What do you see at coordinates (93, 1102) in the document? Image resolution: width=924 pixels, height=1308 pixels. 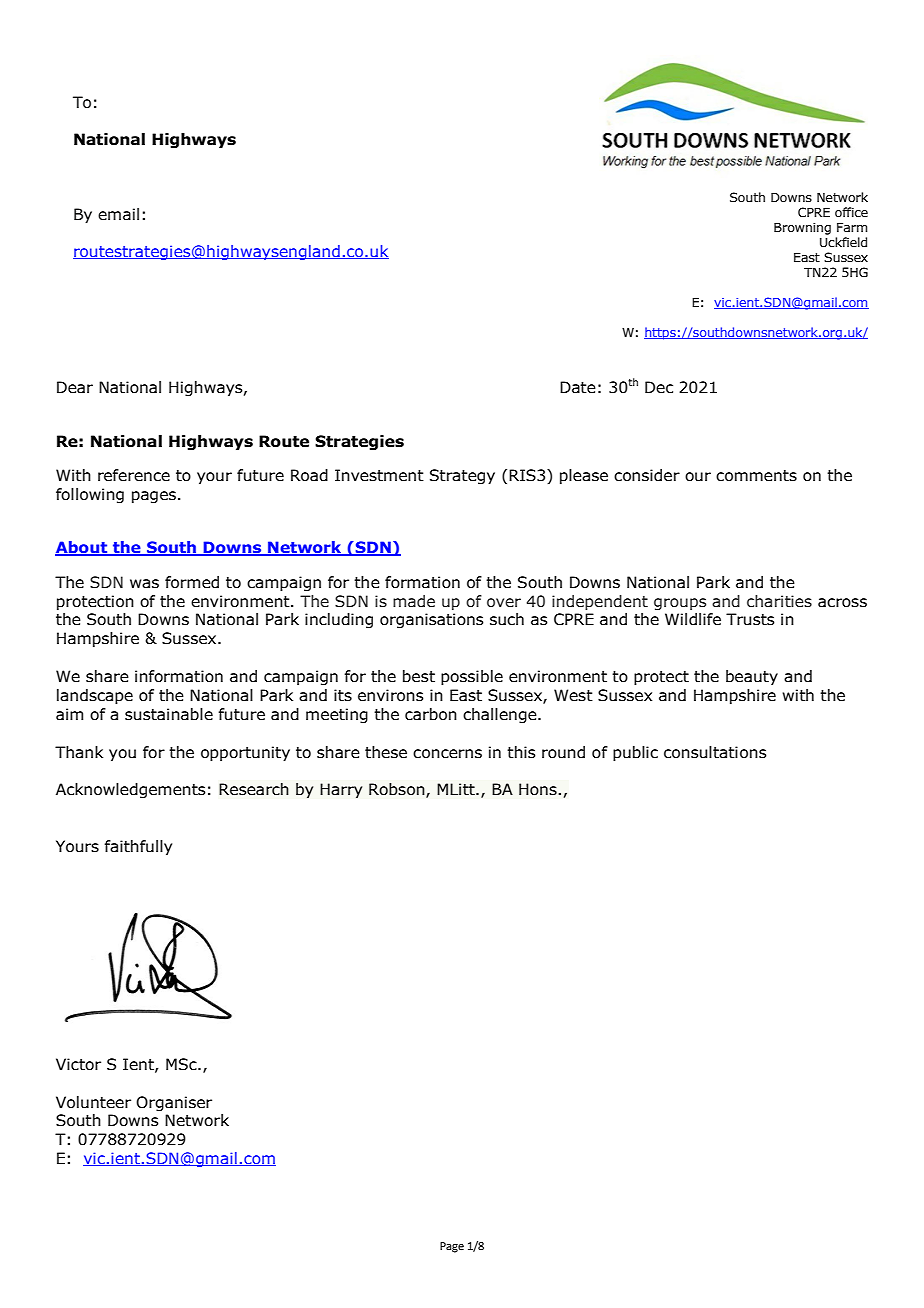 I see `Volunteer` at bounding box center [93, 1102].
